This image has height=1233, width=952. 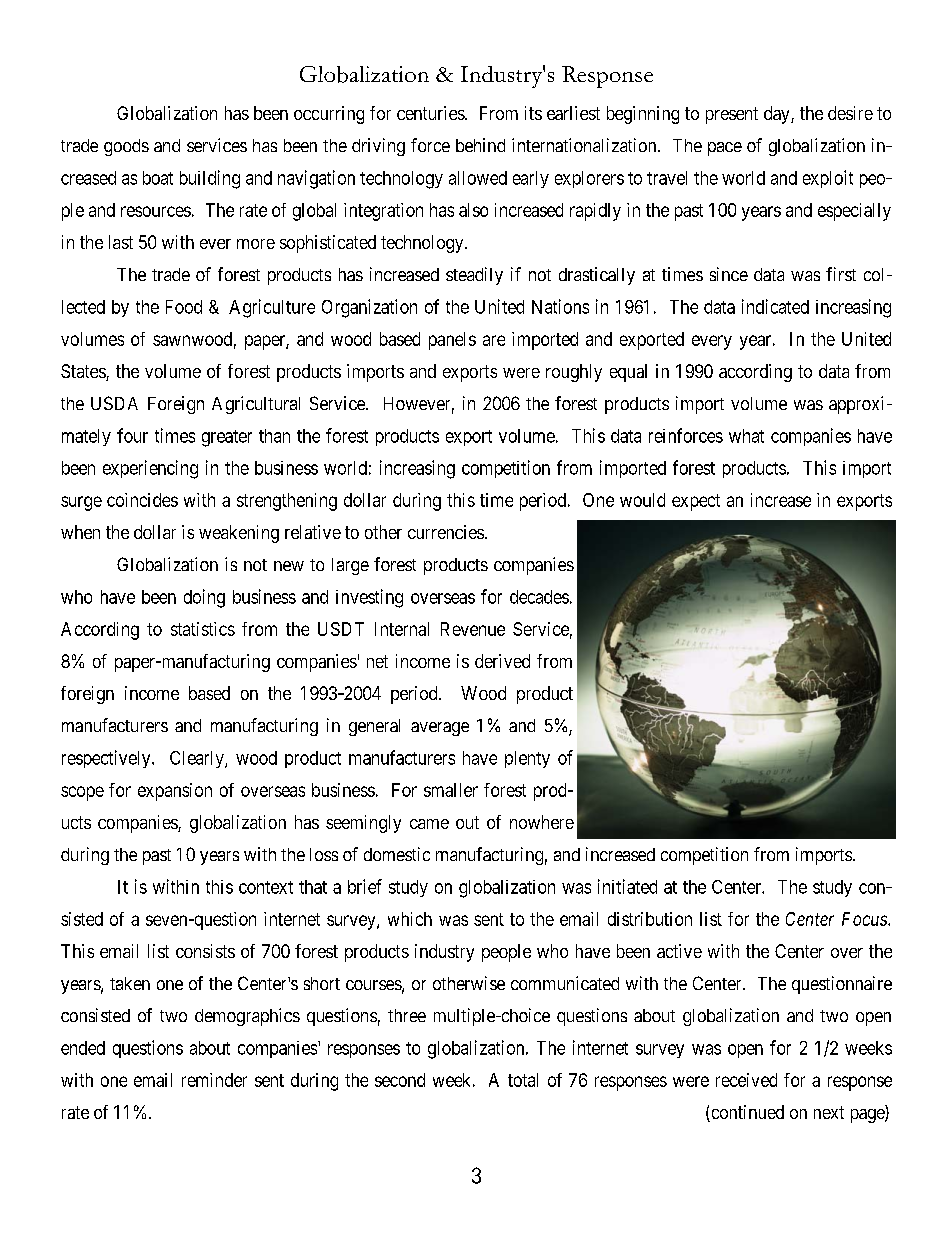 What do you see at coordinates (480, 145) in the image?
I see `behind` at bounding box center [480, 145].
